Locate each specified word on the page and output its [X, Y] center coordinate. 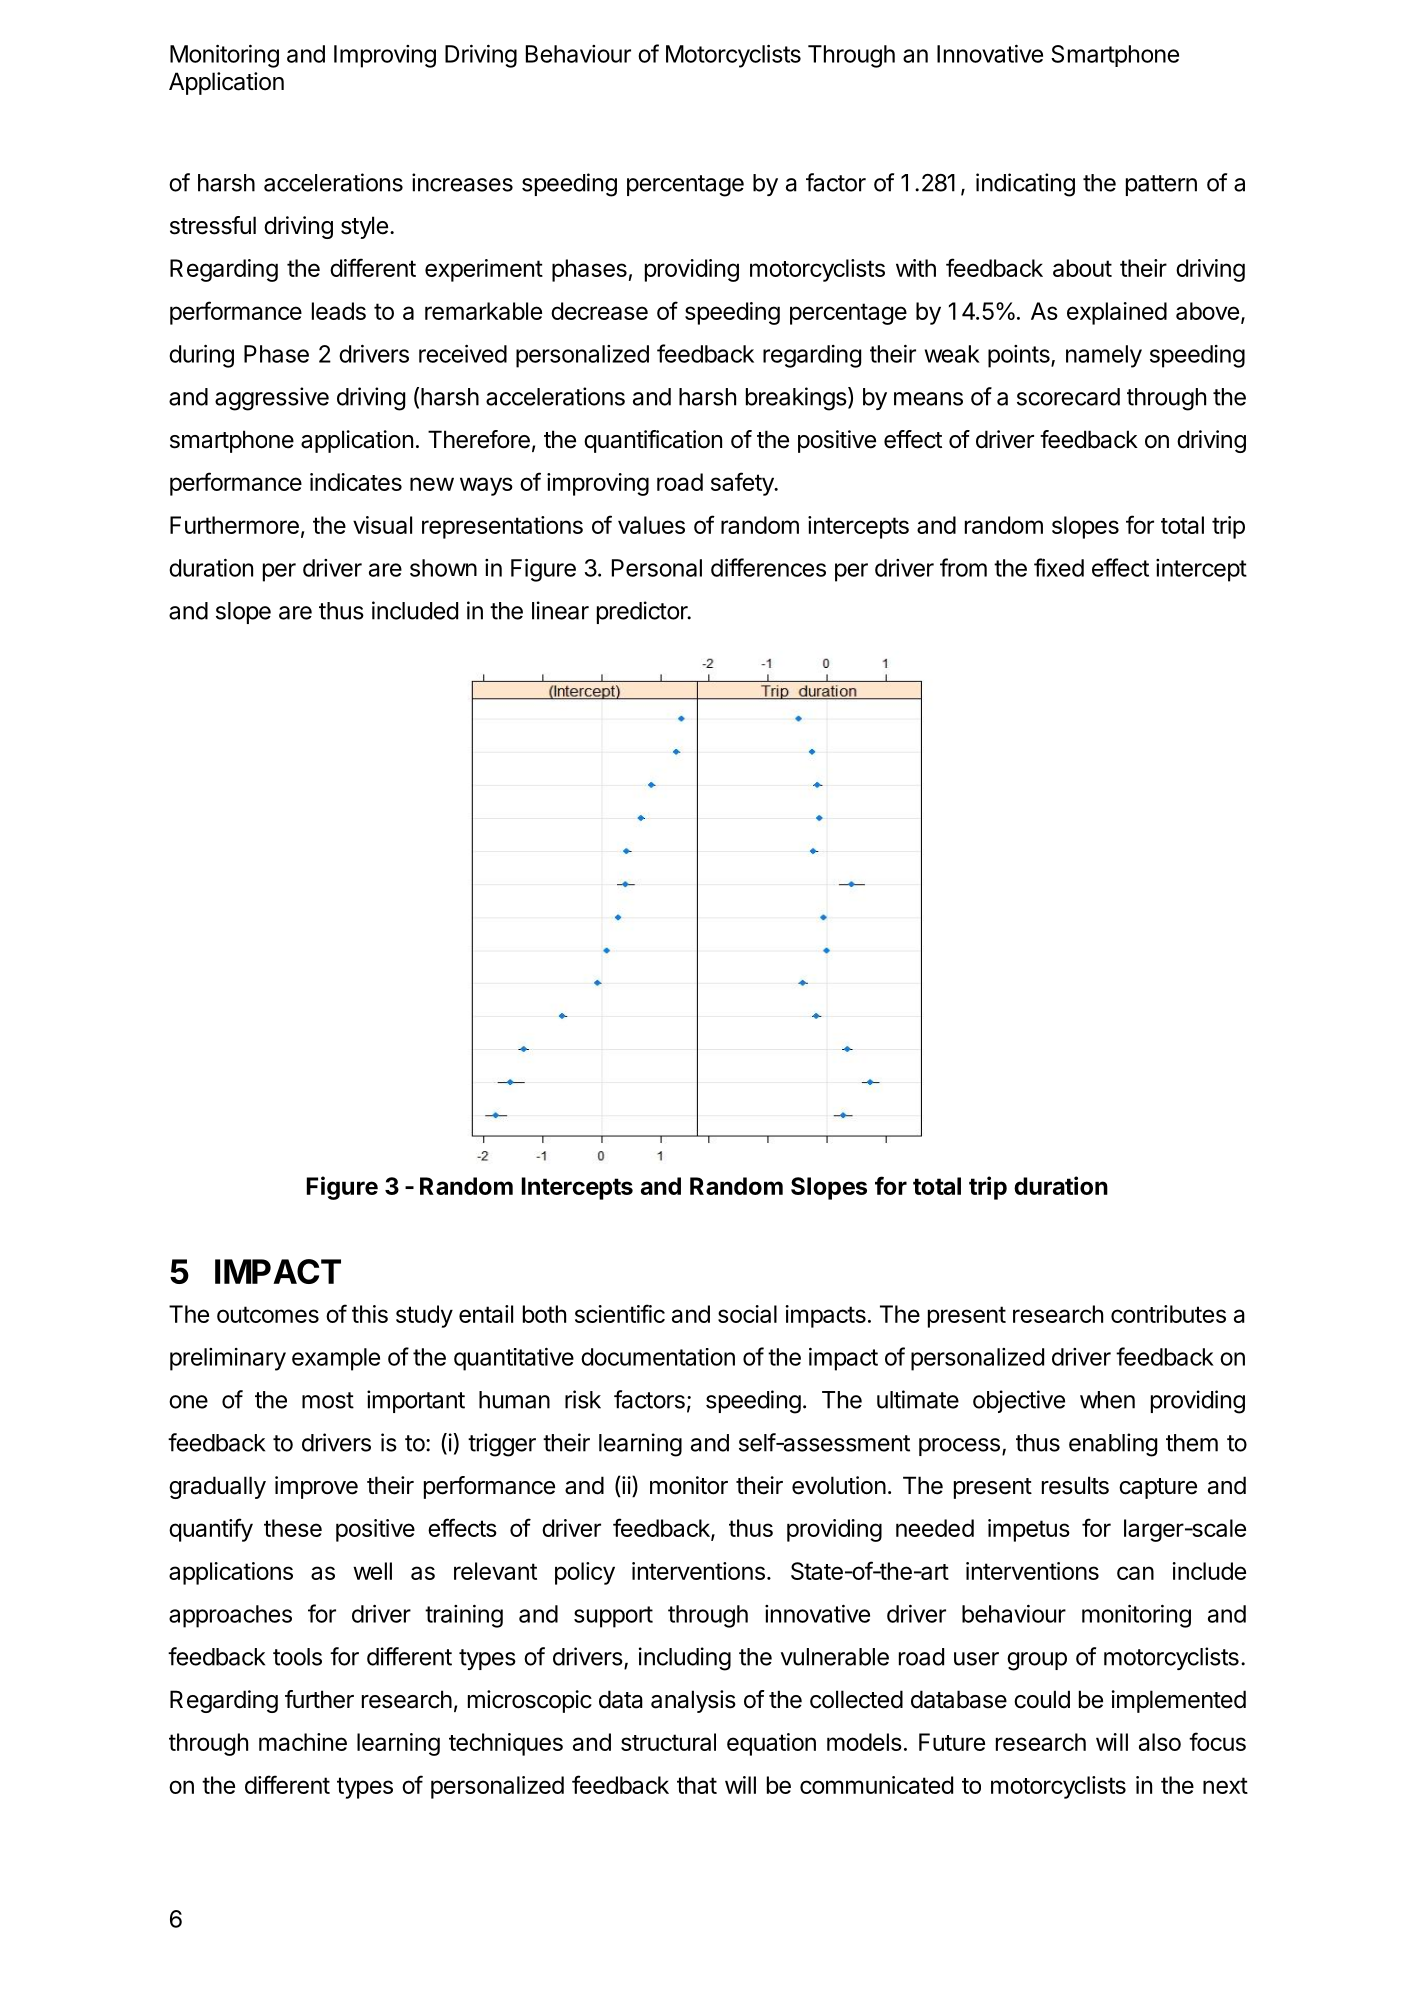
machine [303, 1742]
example [336, 1359]
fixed [1059, 567]
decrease [599, 311]
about [1082, 268]
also [1160, 1742]
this [370, 1314]
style [364, 227]
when [1107, 1400]
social [747, 1314]
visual [382, 525]
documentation [658, 1357]
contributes [1168, 1314]
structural [668, 1742]
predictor [643, 612]
